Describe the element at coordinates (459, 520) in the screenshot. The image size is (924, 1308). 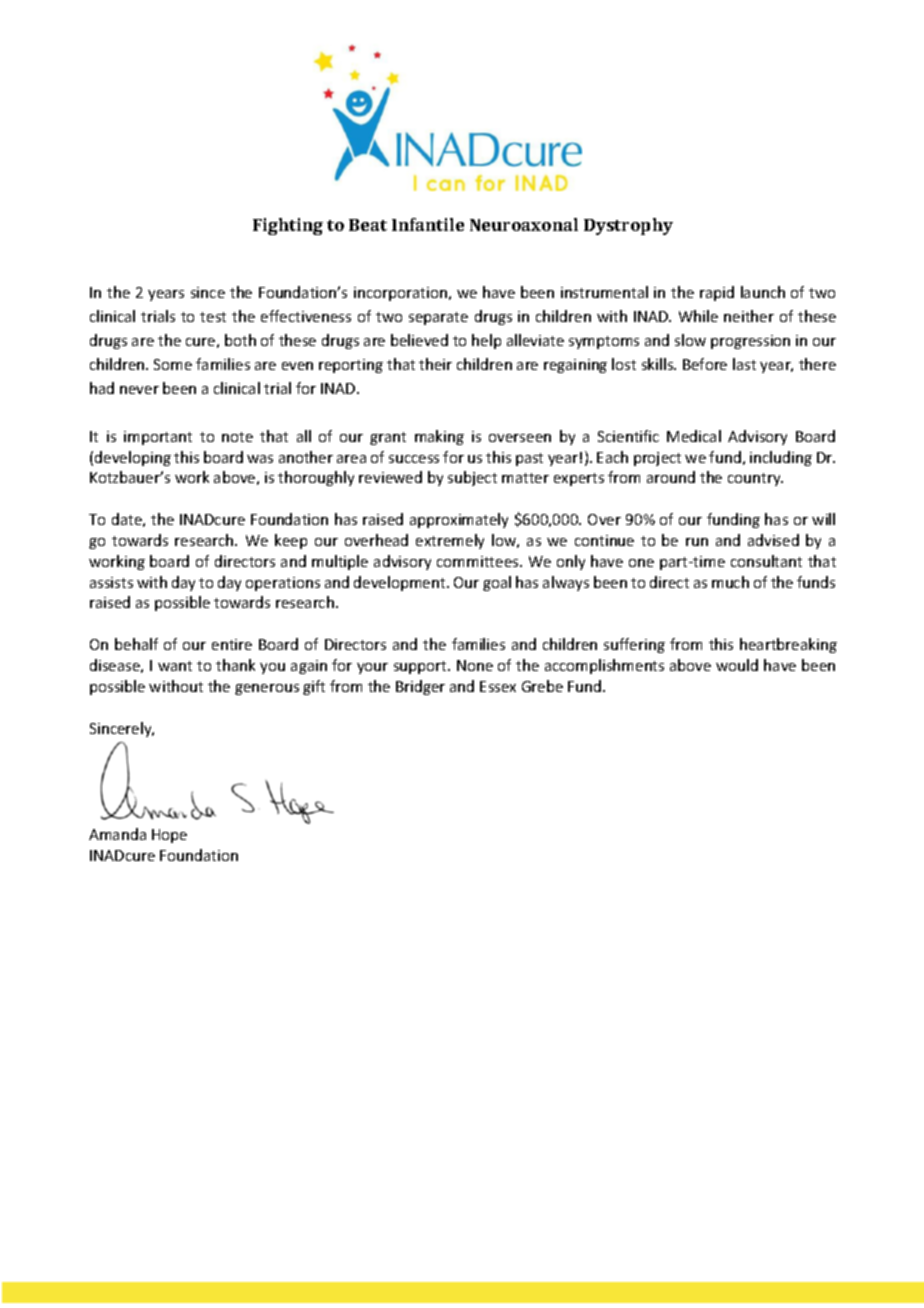
I see `approximately` at that location.
